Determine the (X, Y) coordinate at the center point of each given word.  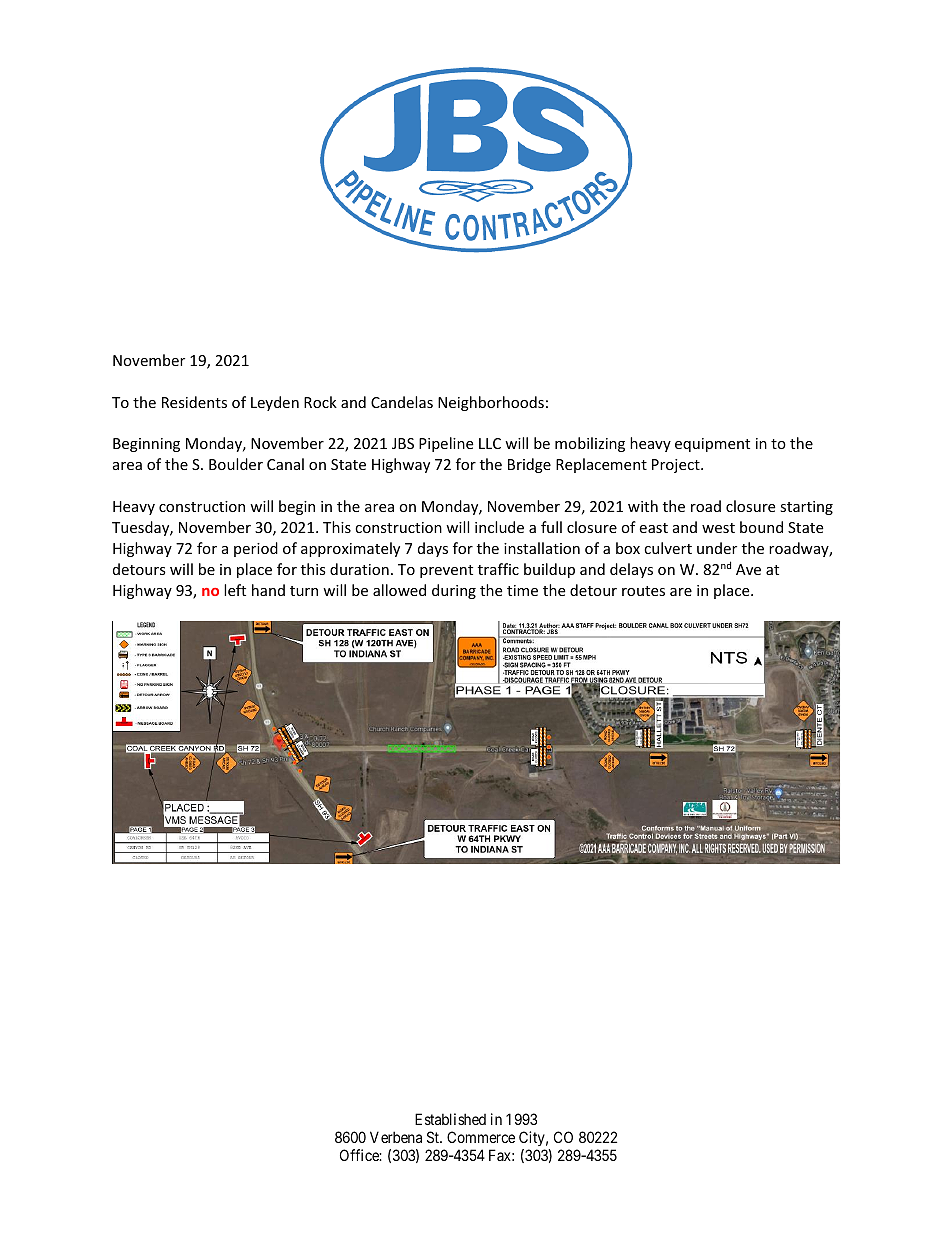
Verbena (396, 1137)
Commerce (481, 1137)
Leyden (275, 403)
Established (450, 1119)
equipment (712, 445)
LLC (490, 443)
